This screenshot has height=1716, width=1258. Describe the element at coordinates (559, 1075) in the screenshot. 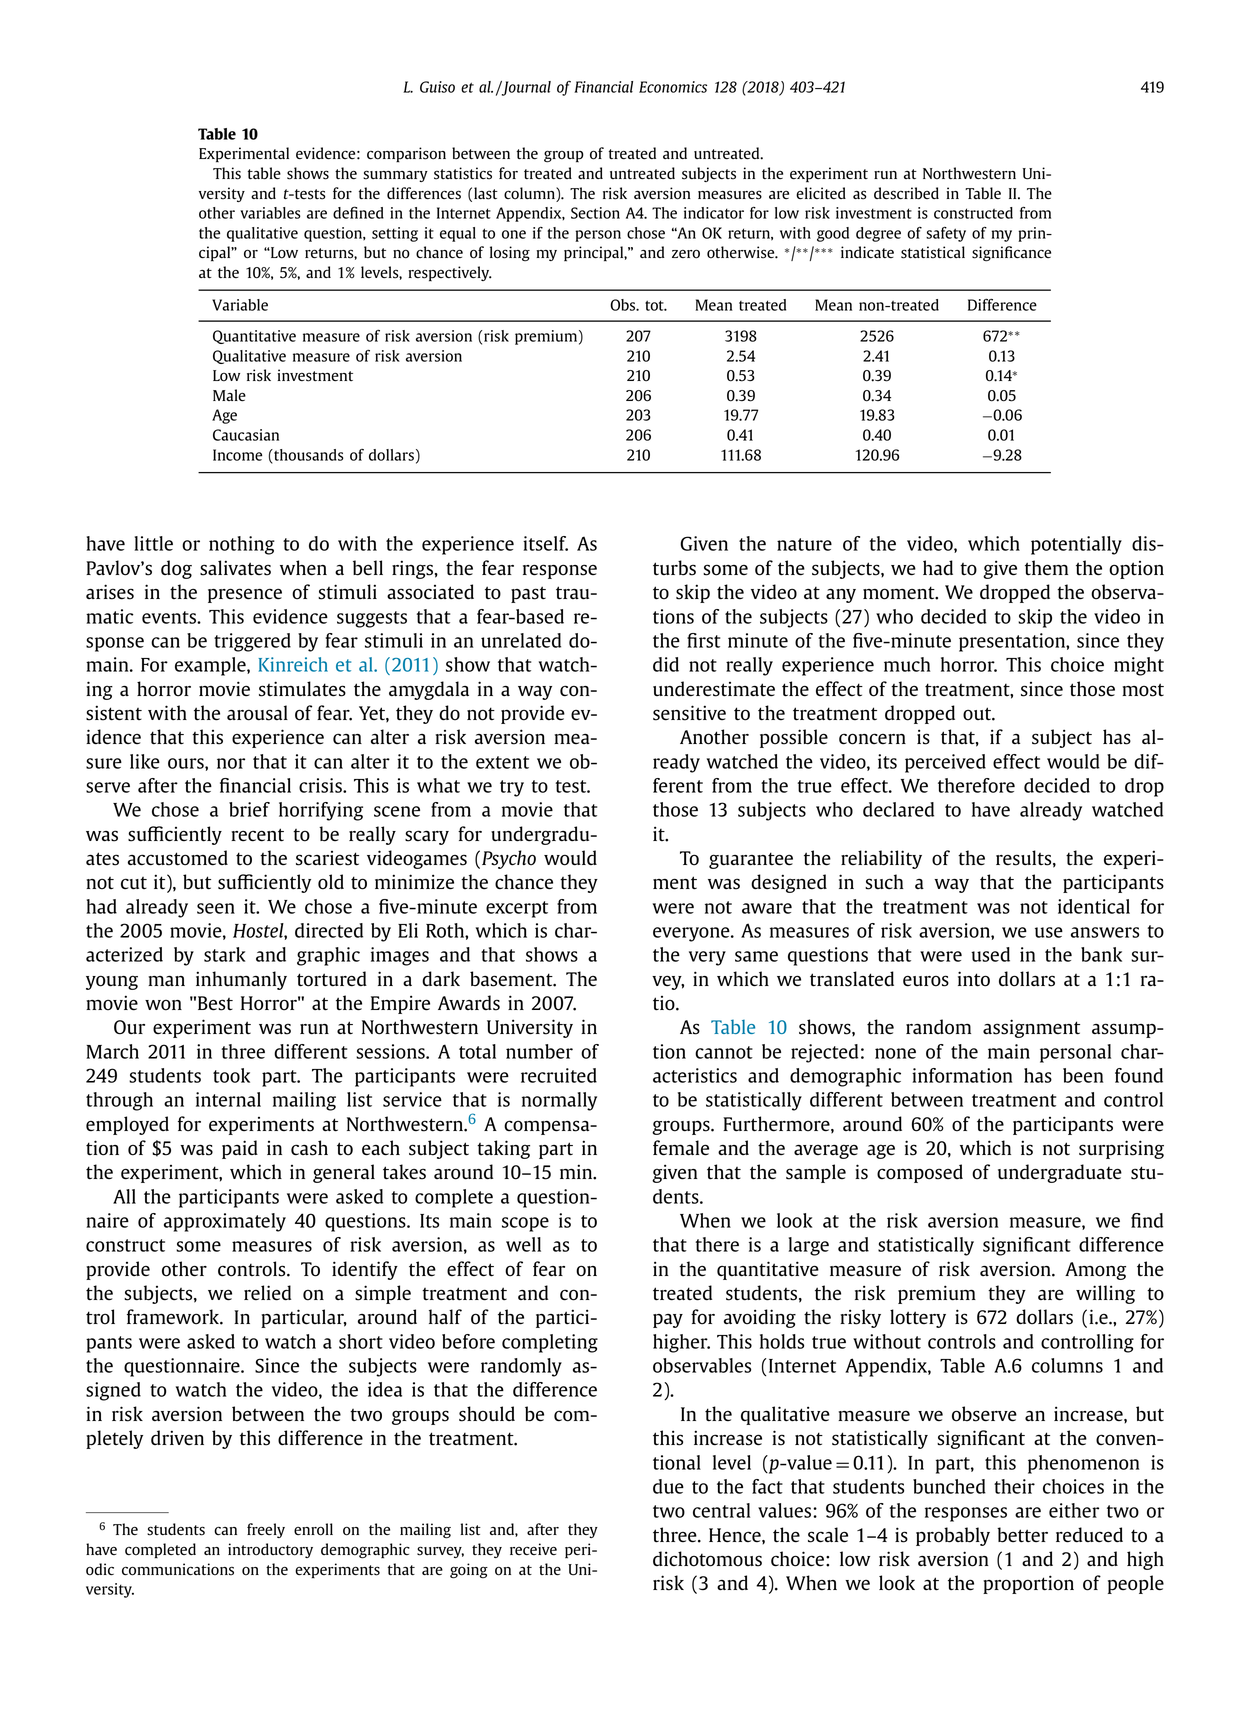

I see `recruited` at that location.
